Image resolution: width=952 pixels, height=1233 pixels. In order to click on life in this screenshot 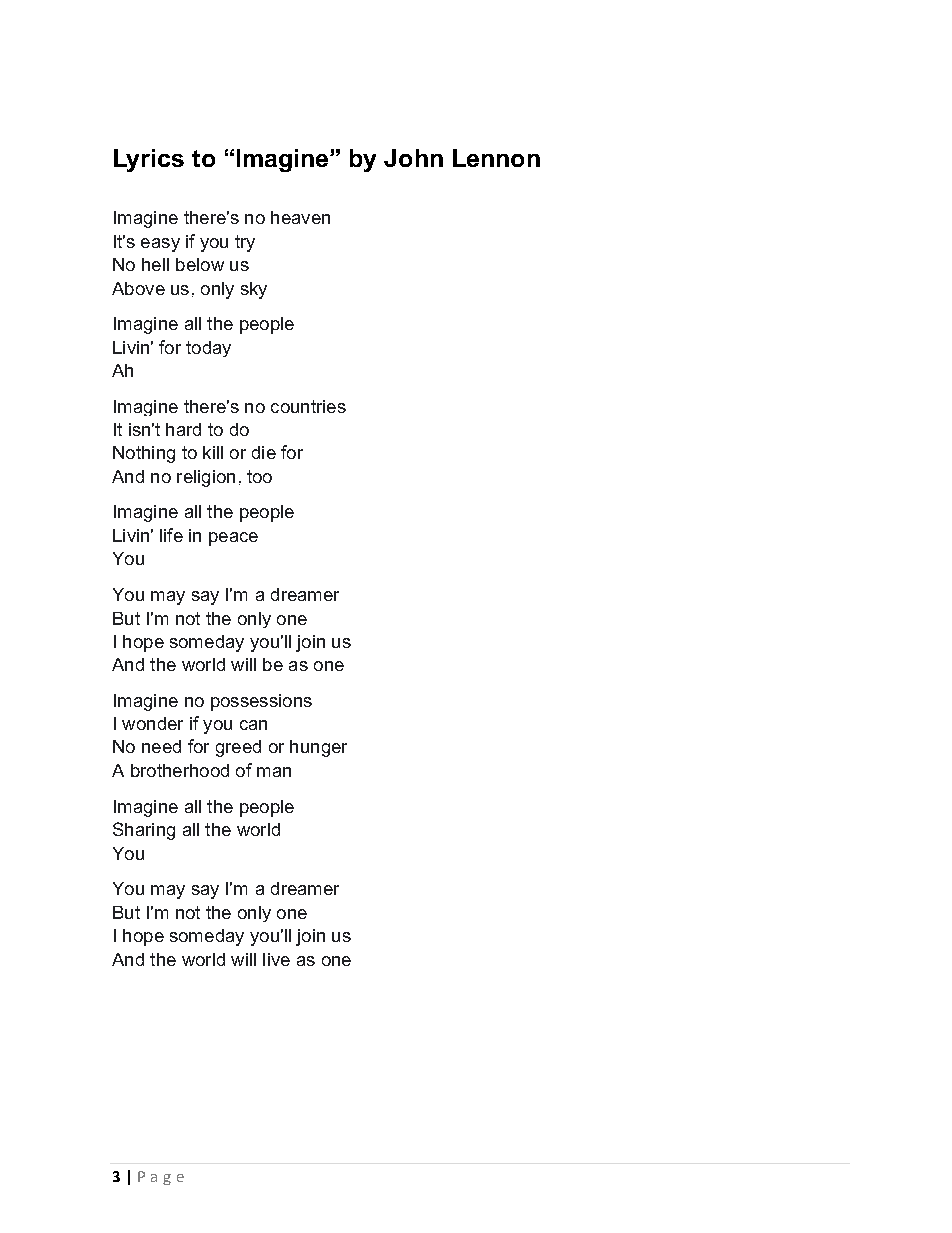, I will do `click(171, 535)`.
